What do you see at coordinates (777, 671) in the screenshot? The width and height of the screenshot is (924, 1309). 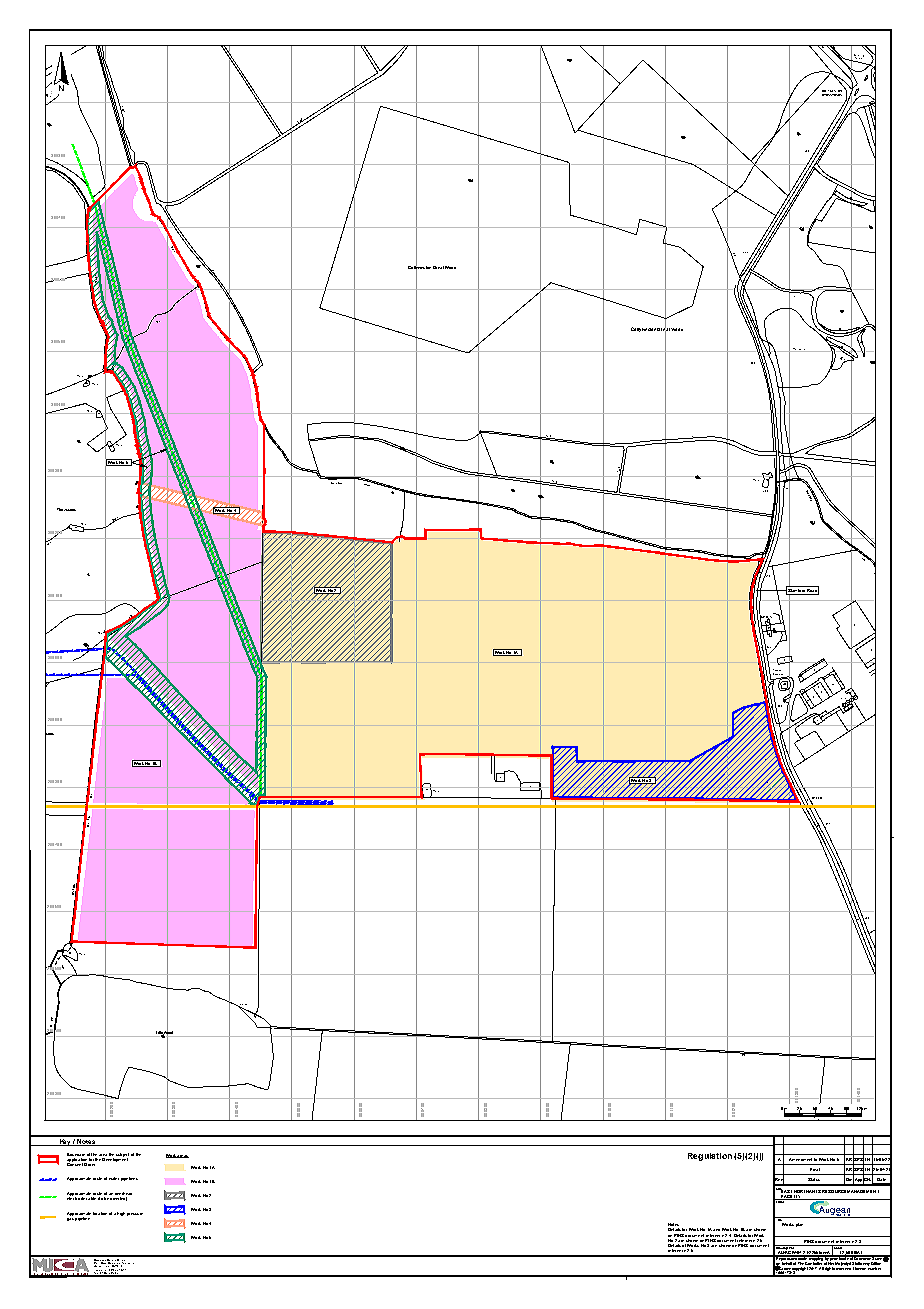 I see `Reservoir` at bounding box center [777, 671].
